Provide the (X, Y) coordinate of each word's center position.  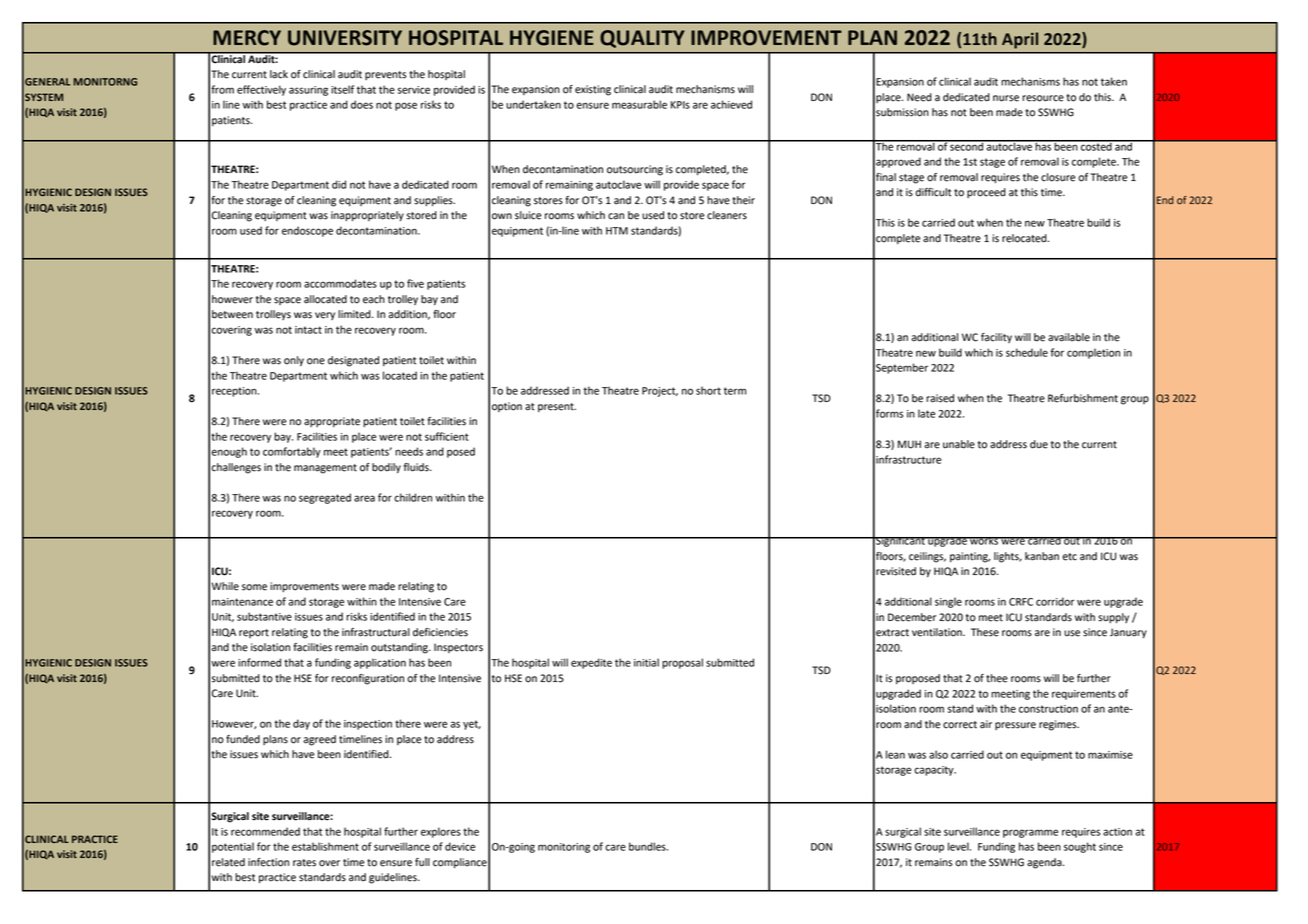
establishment (325, 846)
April (1020, 40)
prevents (386, 75)
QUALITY (642, 39)
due (1039, 444)
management (325, 469)
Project (660, 392)
